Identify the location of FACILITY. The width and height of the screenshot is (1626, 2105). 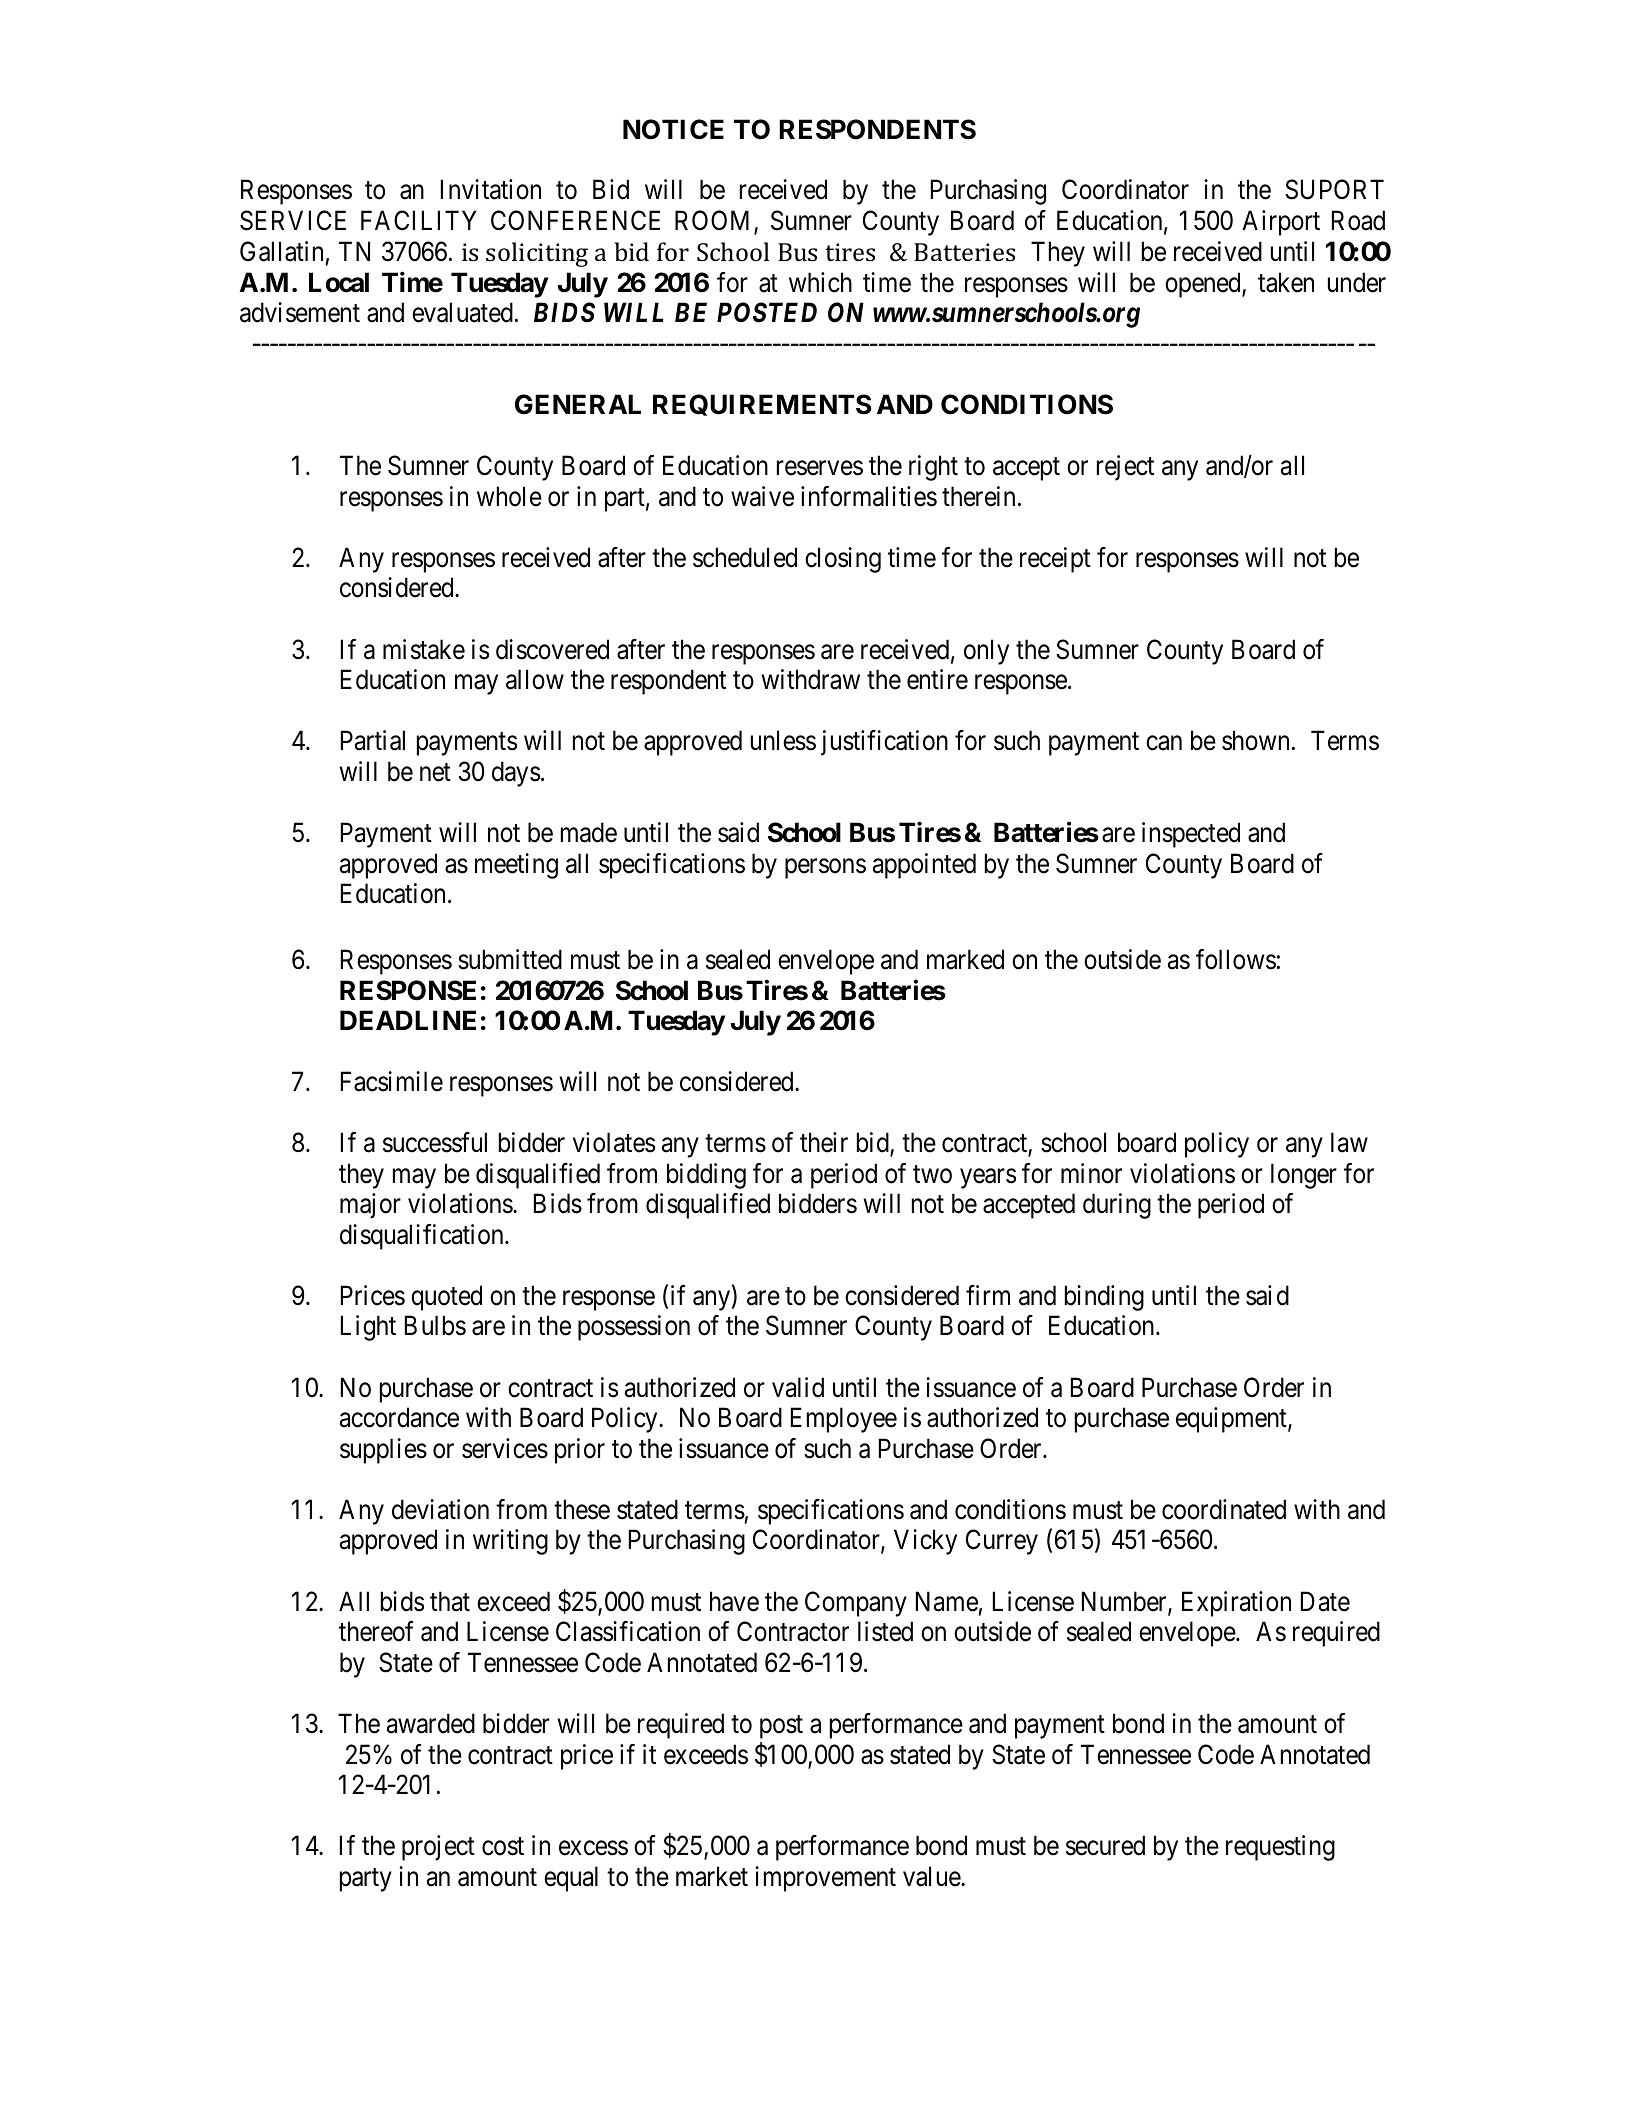
(418, 220).
